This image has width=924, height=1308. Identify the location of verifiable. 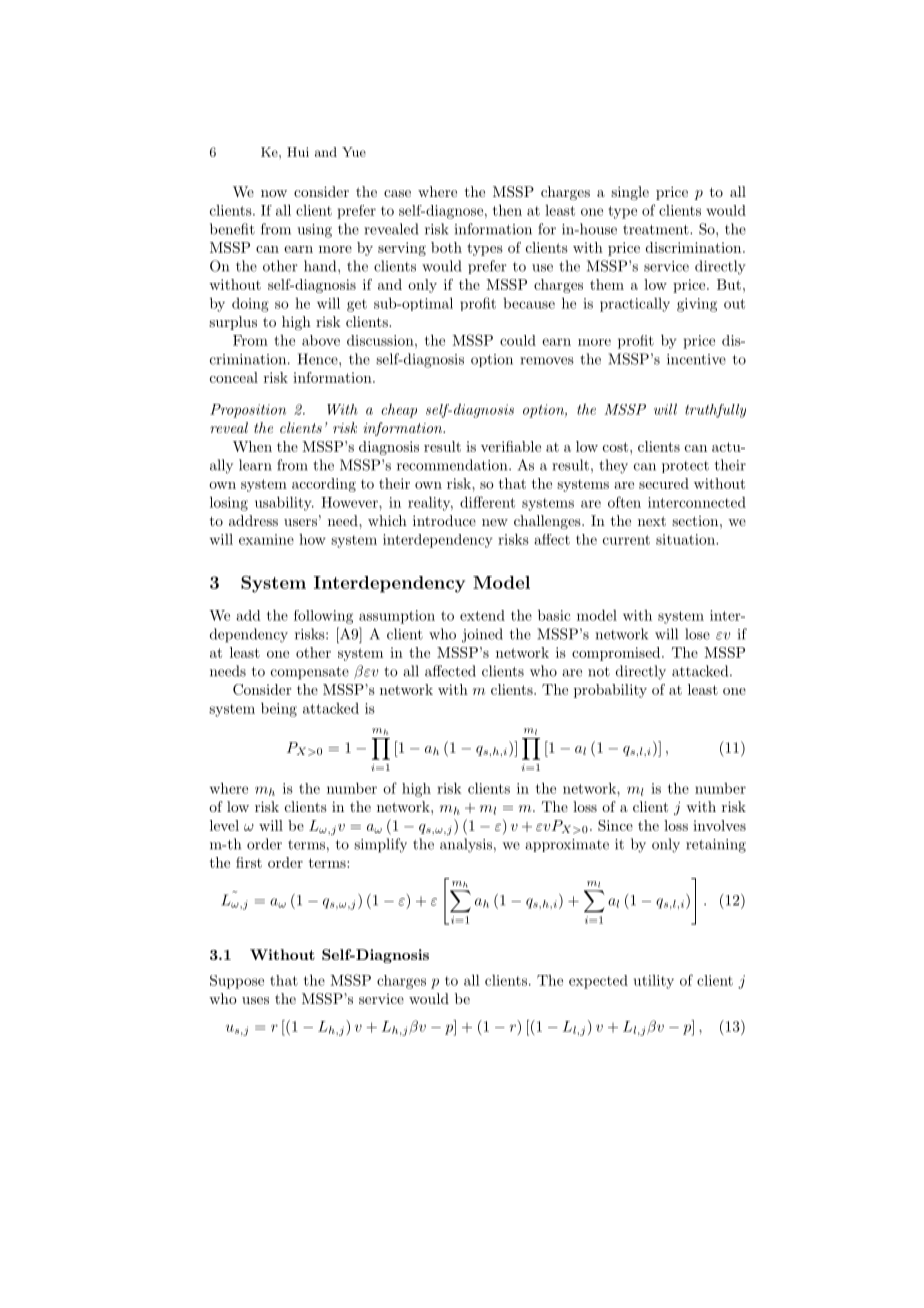
(511, 446).
